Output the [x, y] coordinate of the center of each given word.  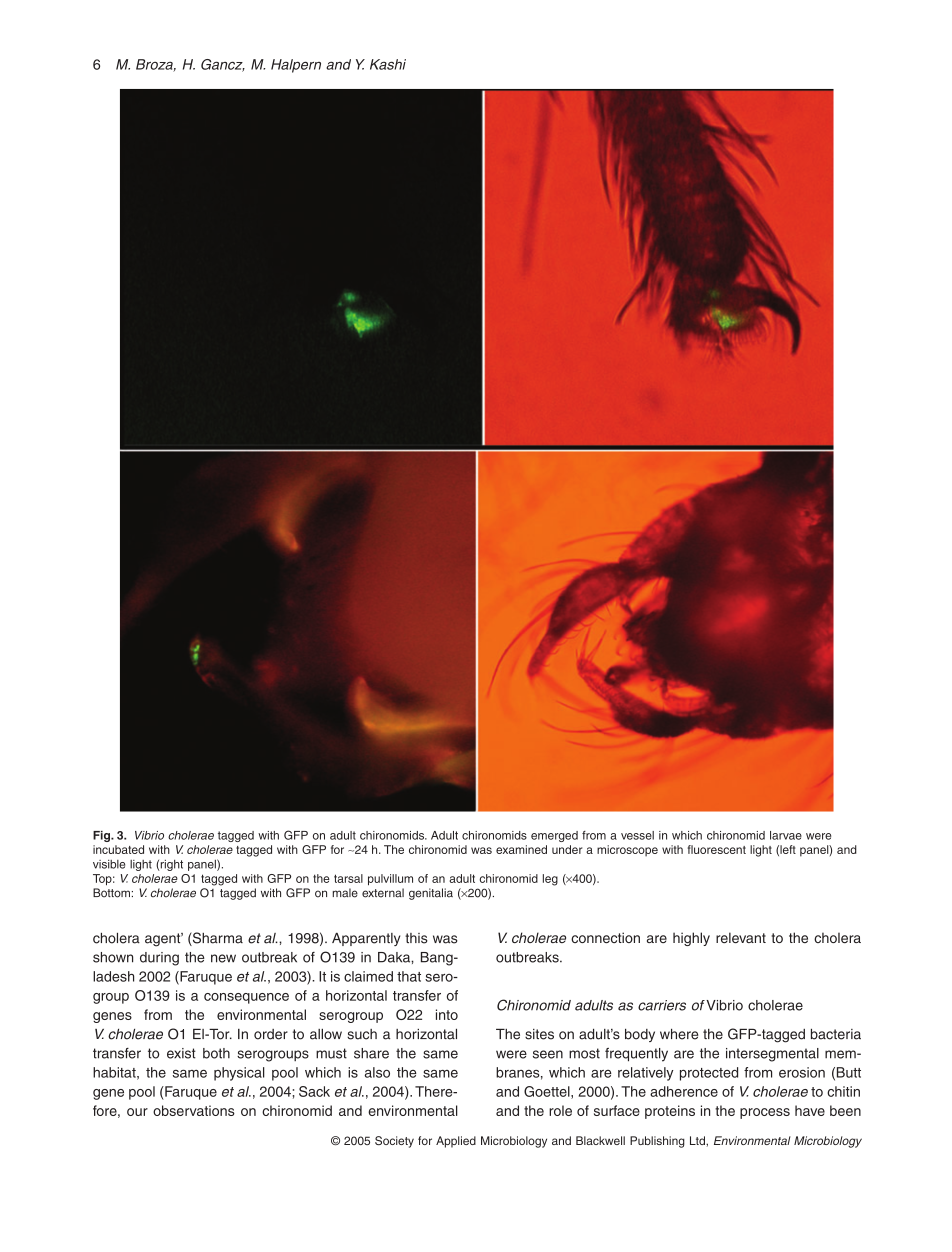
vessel [637, 835]
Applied [456, 1142]
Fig [102, 836]
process [765, 1113]
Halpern [296, 66]
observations [194, 1110]
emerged [554, 836]
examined [521, 849]
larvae [786, 835]
